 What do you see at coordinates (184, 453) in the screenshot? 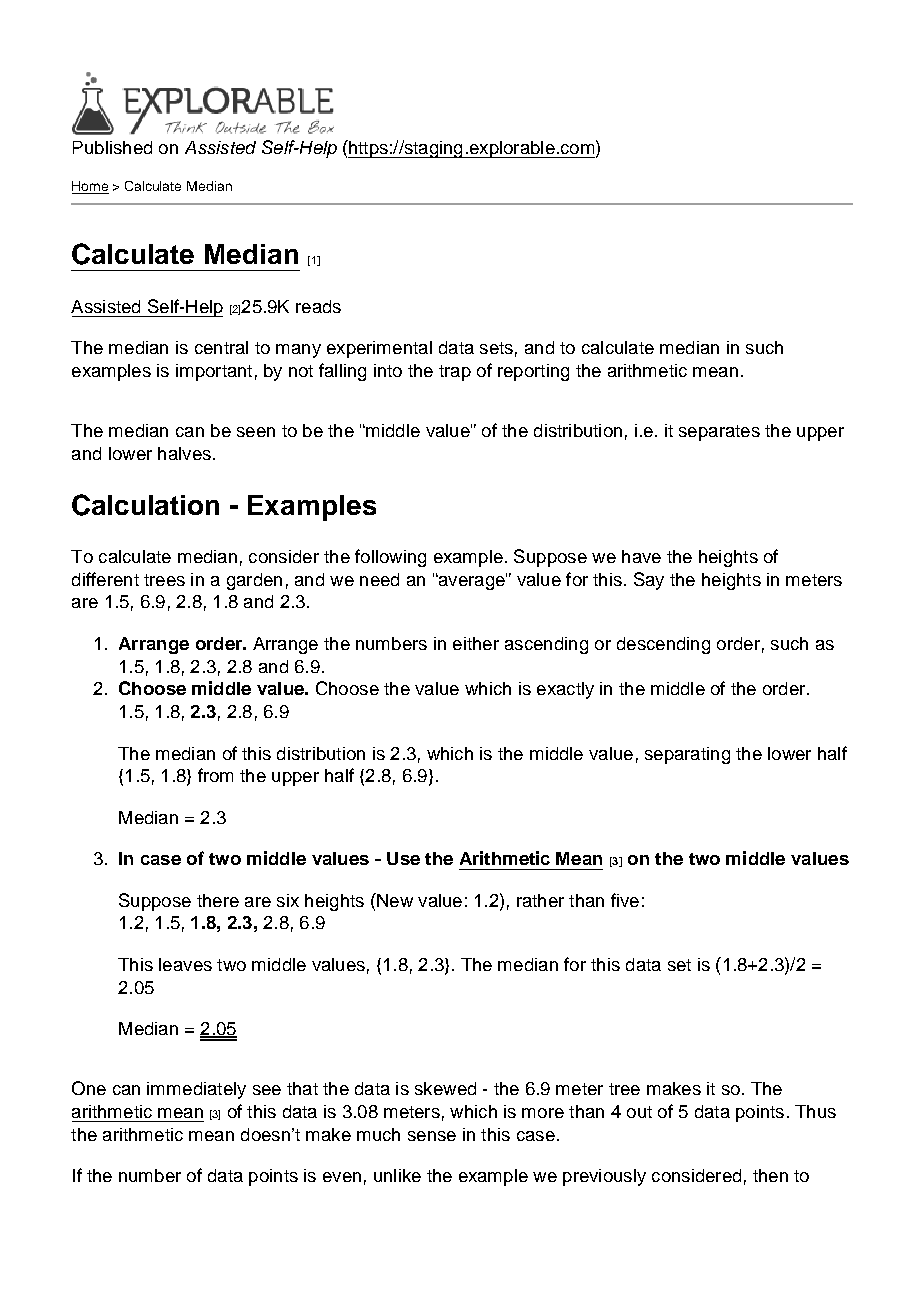
I see `halves` at bounding box center [184, 453].
